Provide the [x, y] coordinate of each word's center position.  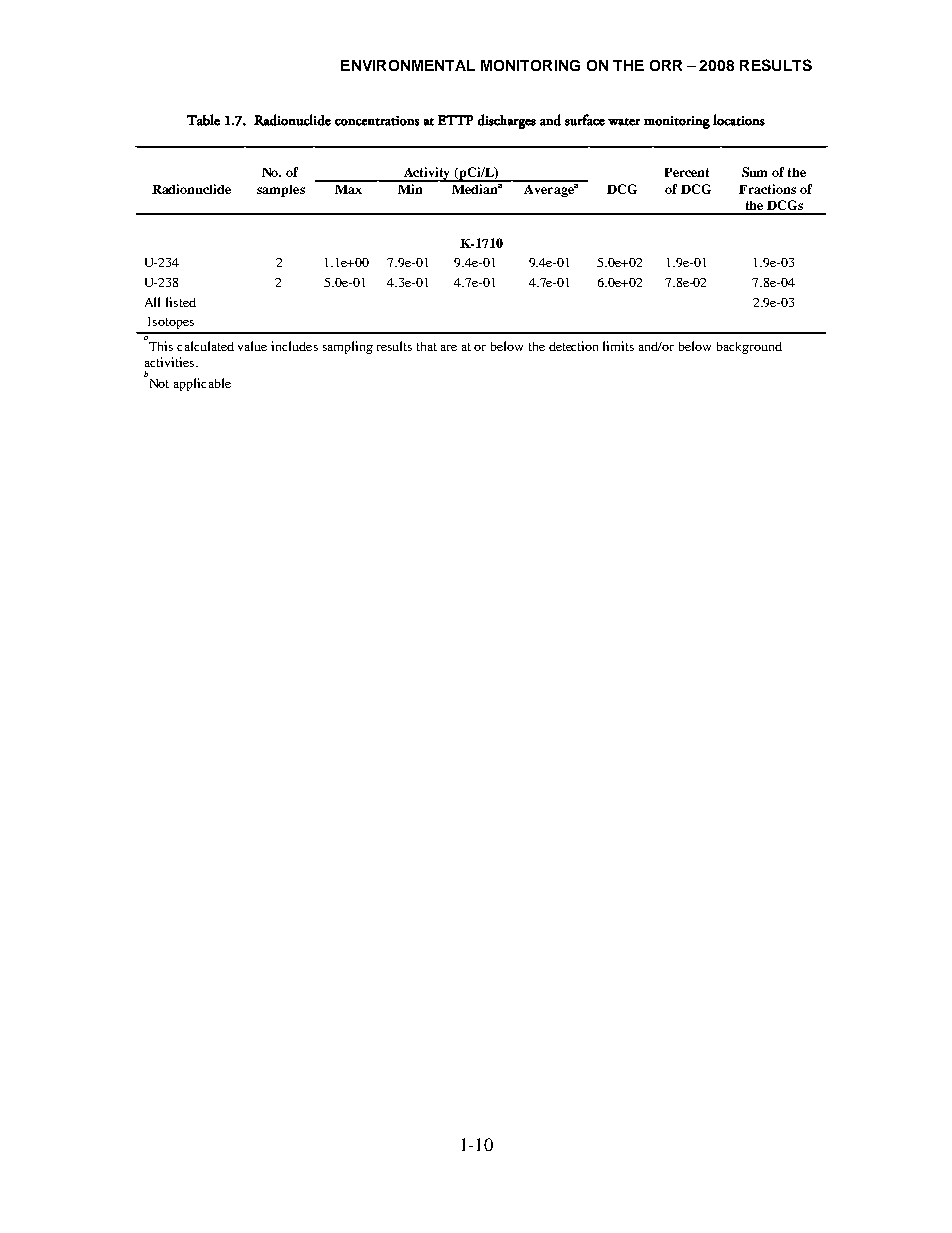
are [449, 348]
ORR [666, 65]
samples [281, 191]
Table [203, 120]
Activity [427, 174]
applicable [202, 384]
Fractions [767, 189]
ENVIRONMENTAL [408, 65]
